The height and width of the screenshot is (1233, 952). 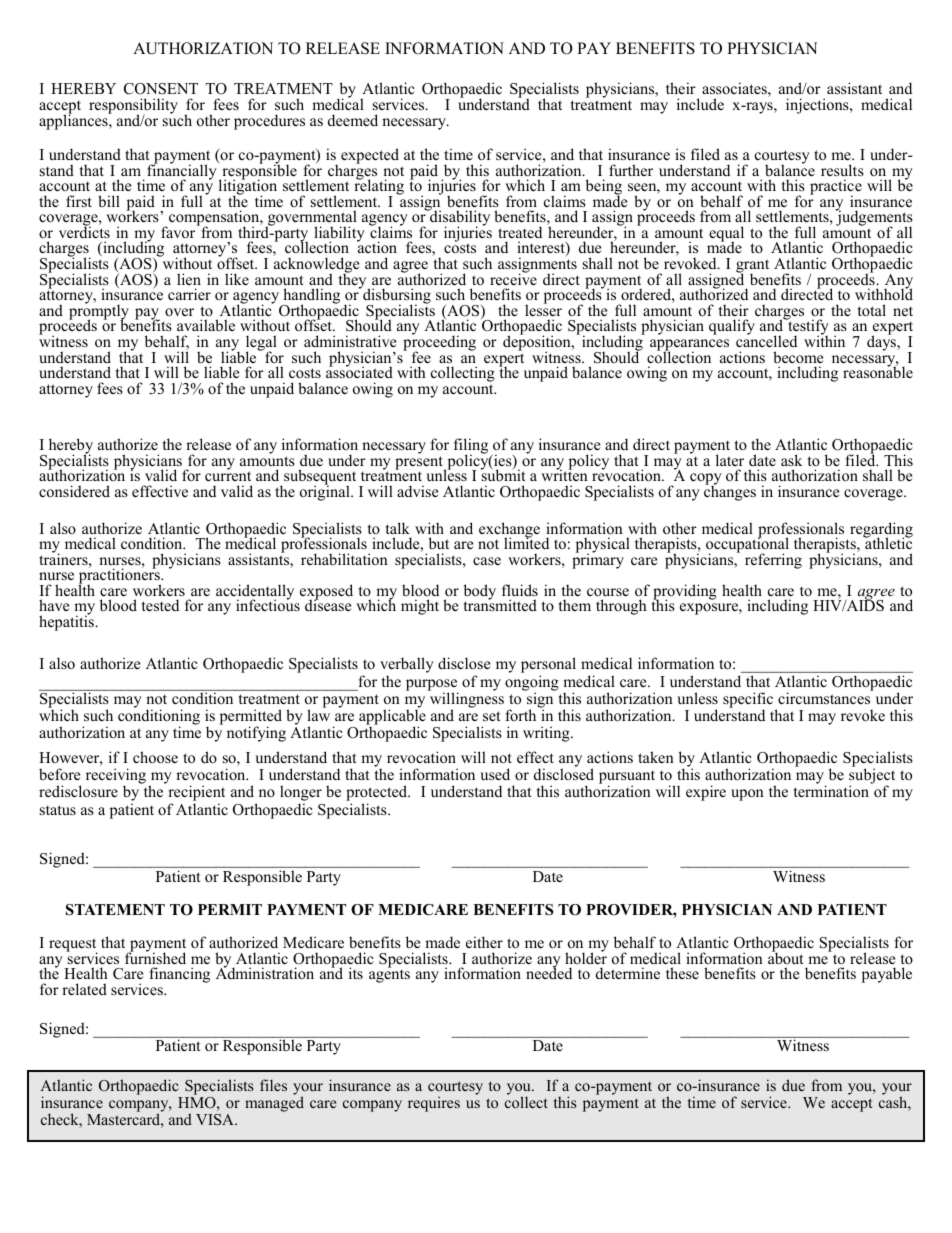 What do you see at coordinates (831, 791) in the screenshot?
I see `termination` at bounding box center [831, 791].
